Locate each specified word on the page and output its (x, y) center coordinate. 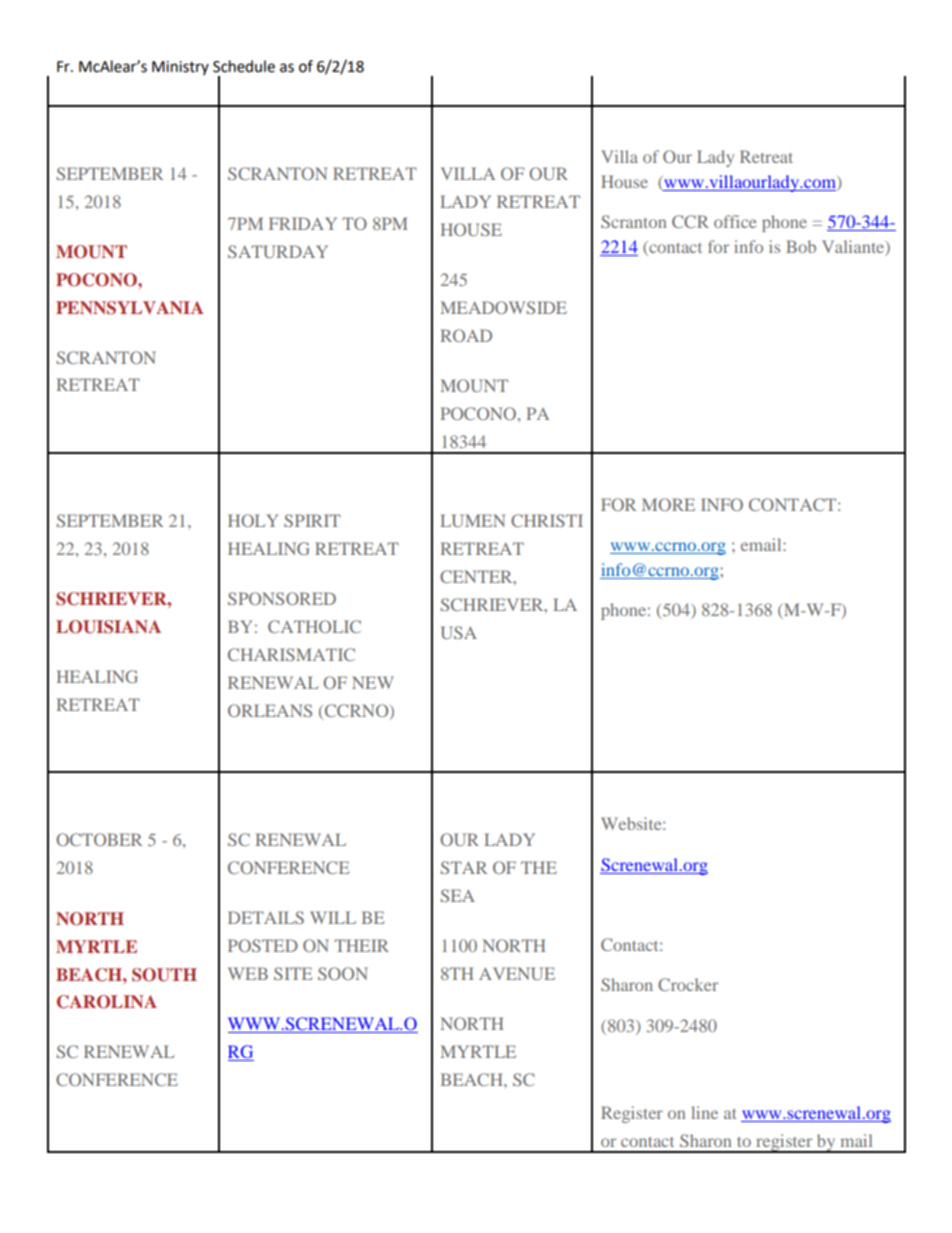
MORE (668, 504)
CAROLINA (107, 1002)
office (735, 221)
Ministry (180, 68)
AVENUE (517, 973)
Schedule (244, 66)
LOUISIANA (108, 627)
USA (459, 632)
